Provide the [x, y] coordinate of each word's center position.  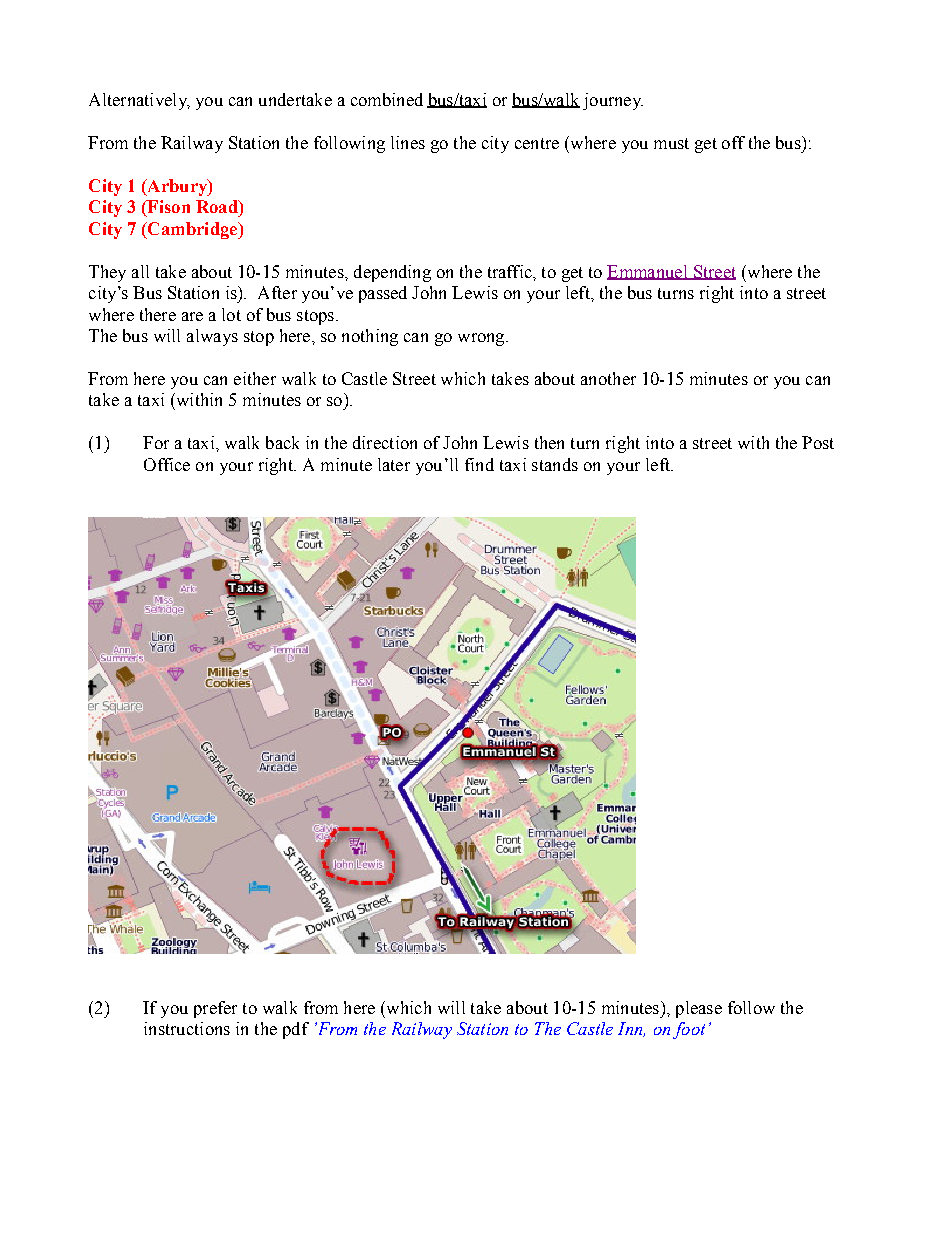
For [156, 442]
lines [408, 142]
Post [818, 442]
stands [555, 464]
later [394, 464]
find [479, 464]
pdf [296, 1030]
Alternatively [139, 101]
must [671, 143]
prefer [215, 1009]
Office [167, 464]
